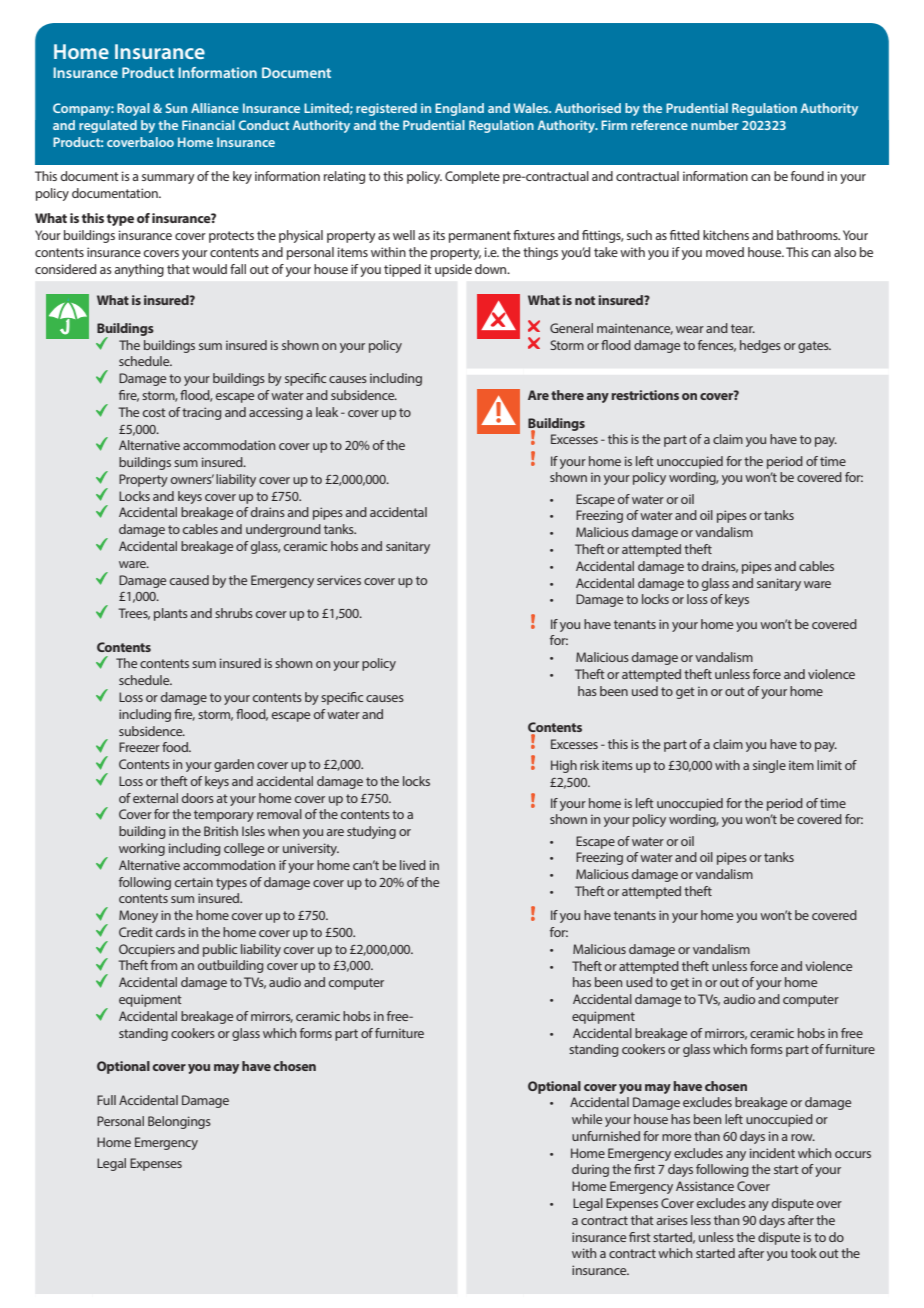 The height and width of the screenshot is (1308, 924). What do you see at coordinates (339, 580) in the screenshot?
I see `services` at bounding box center [339, 580].
